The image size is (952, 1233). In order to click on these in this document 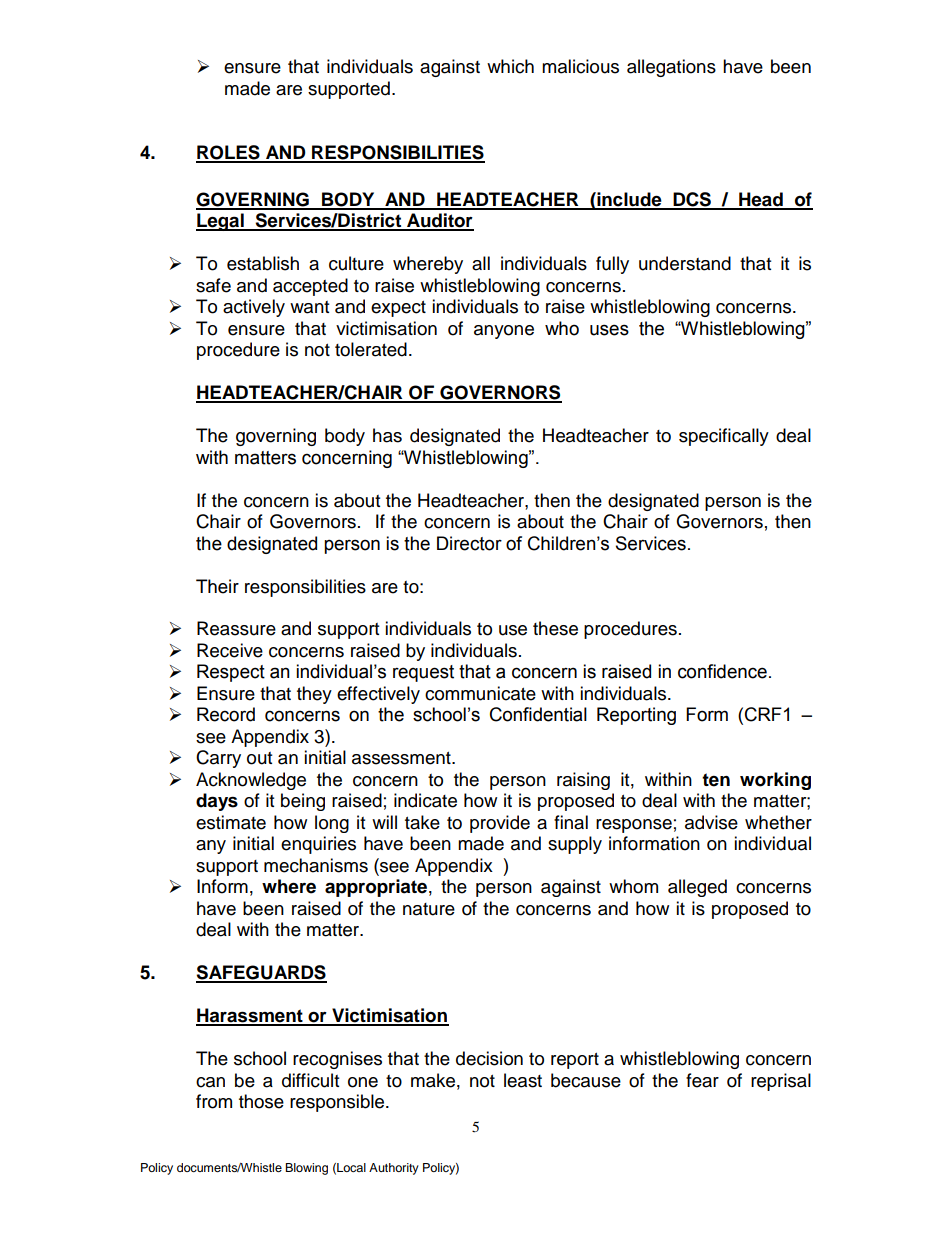, I will do `click(555, 628)`.
